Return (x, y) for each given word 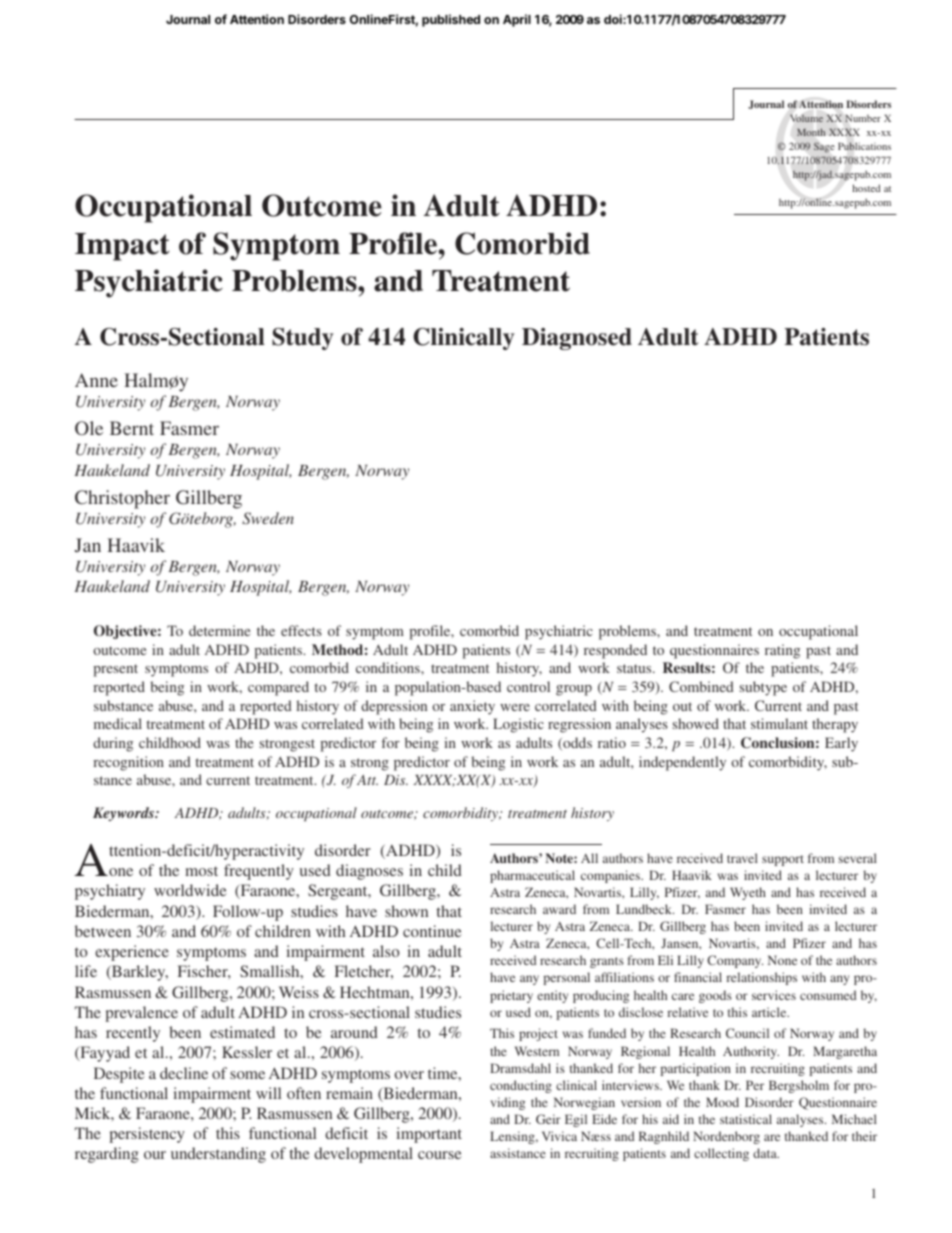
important (429, 1135)
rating (782, 651)
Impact (122, 247)
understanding (218, 1155)
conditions (389, 667)
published (451, 20)
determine (219, 630)
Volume (806, 118)
